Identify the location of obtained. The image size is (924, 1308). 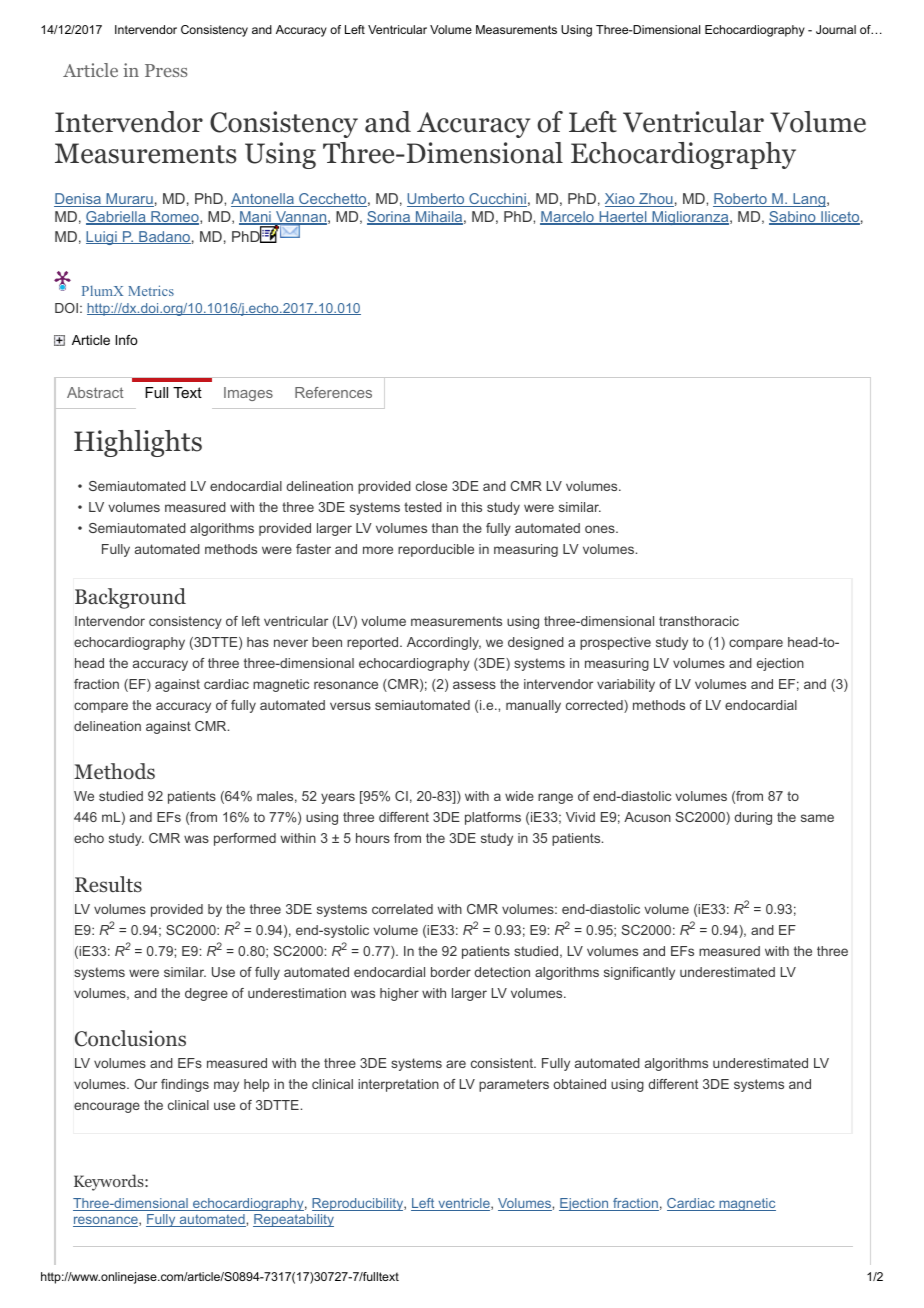
(579, 1084).
